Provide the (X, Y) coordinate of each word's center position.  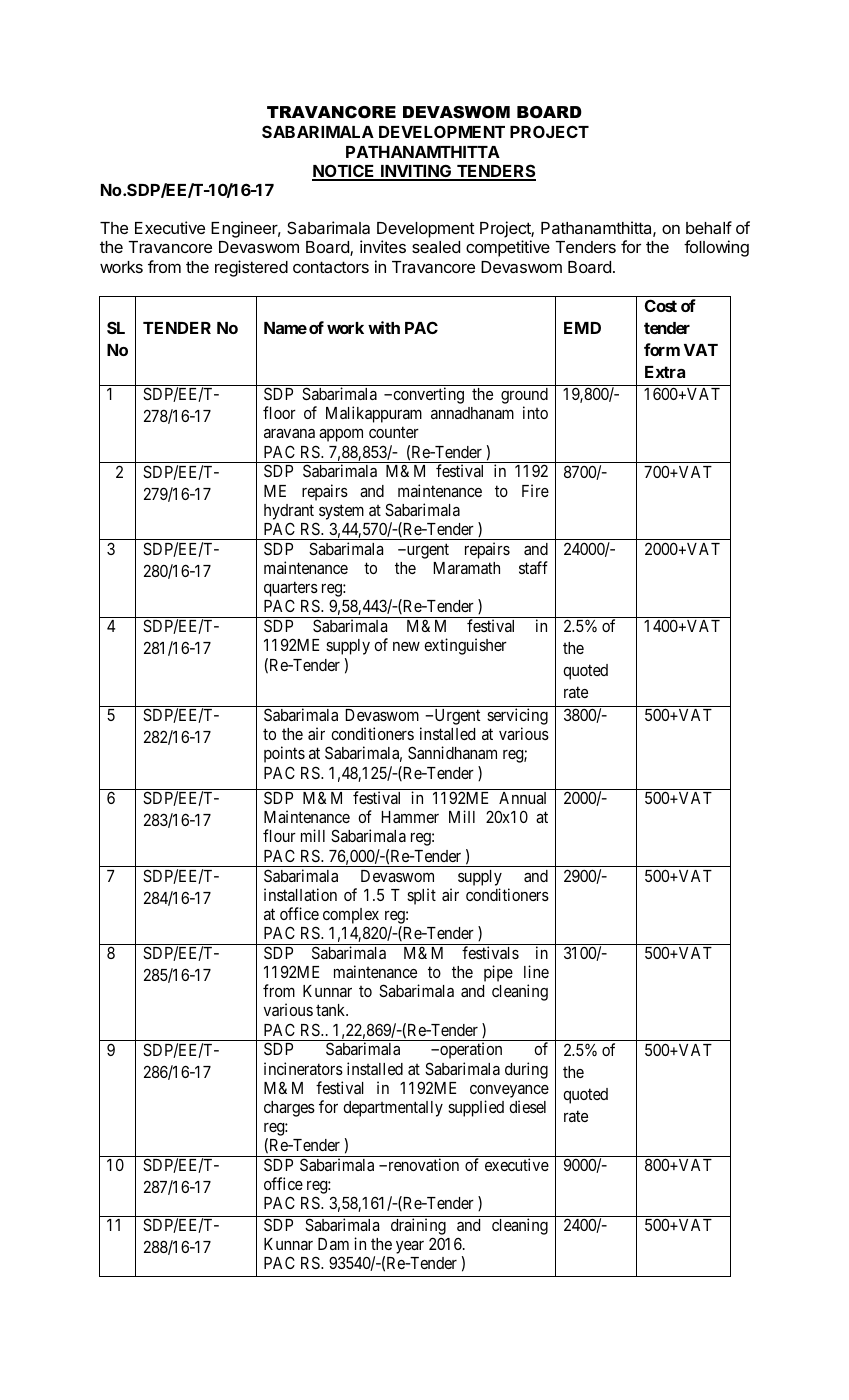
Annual (522, 798)
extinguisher (465, 646)
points (284, 754)
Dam (333, 1244)
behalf (709, 227)
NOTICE (344, 172)
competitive (508, 248)
